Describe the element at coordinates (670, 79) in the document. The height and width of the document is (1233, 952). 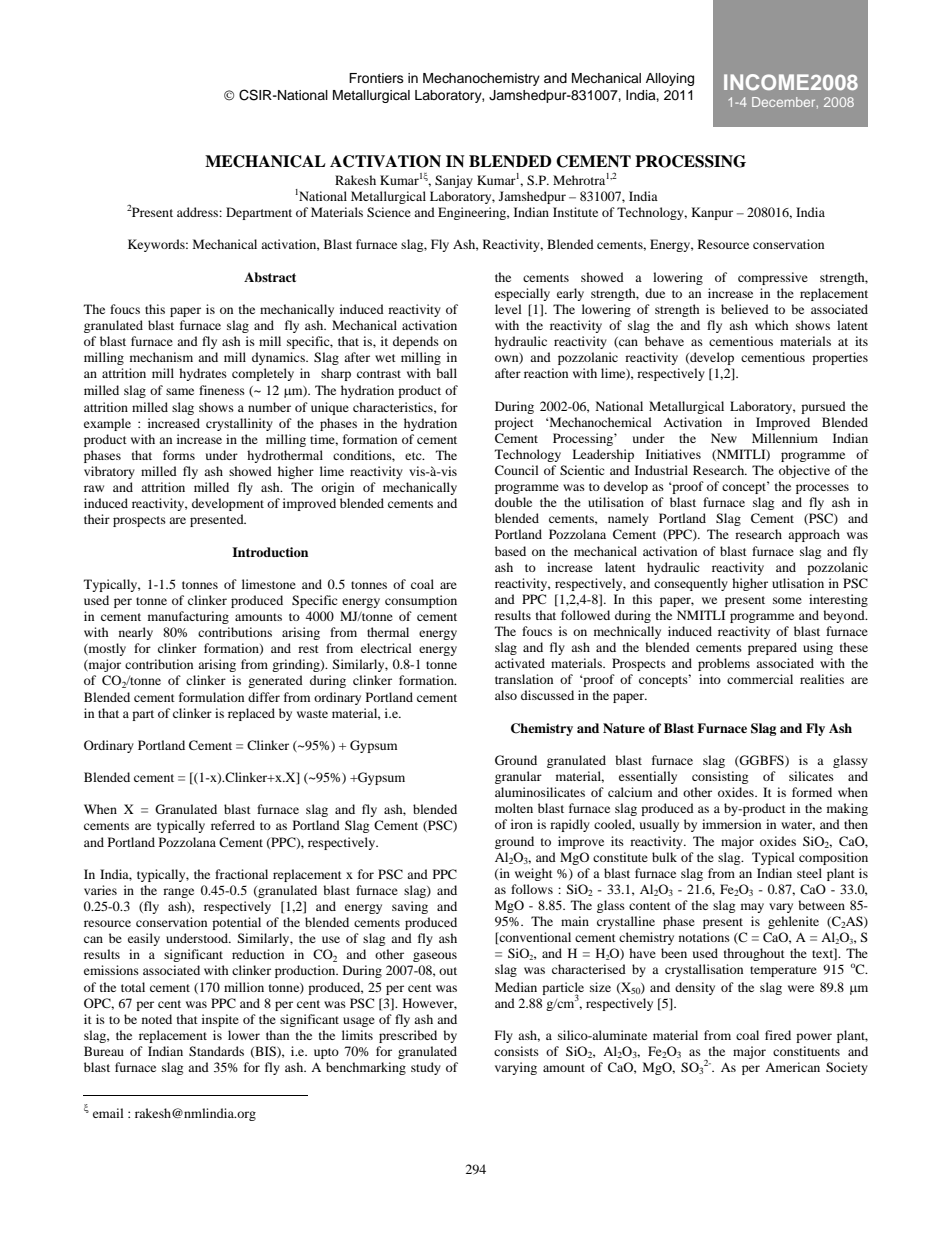
I see `Alloying` at that location.
